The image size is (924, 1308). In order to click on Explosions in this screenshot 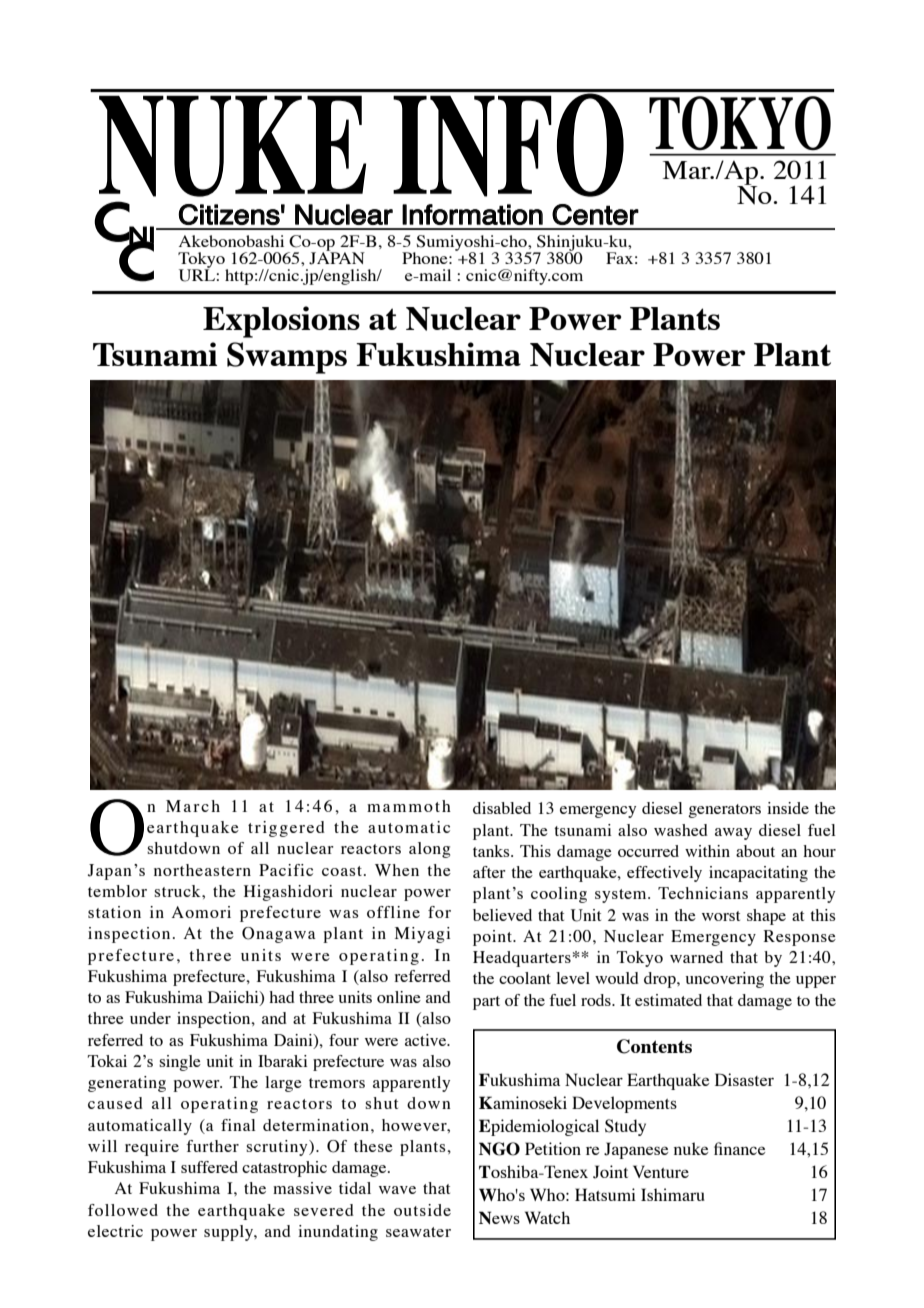, I will do `click(281, 322)`.
